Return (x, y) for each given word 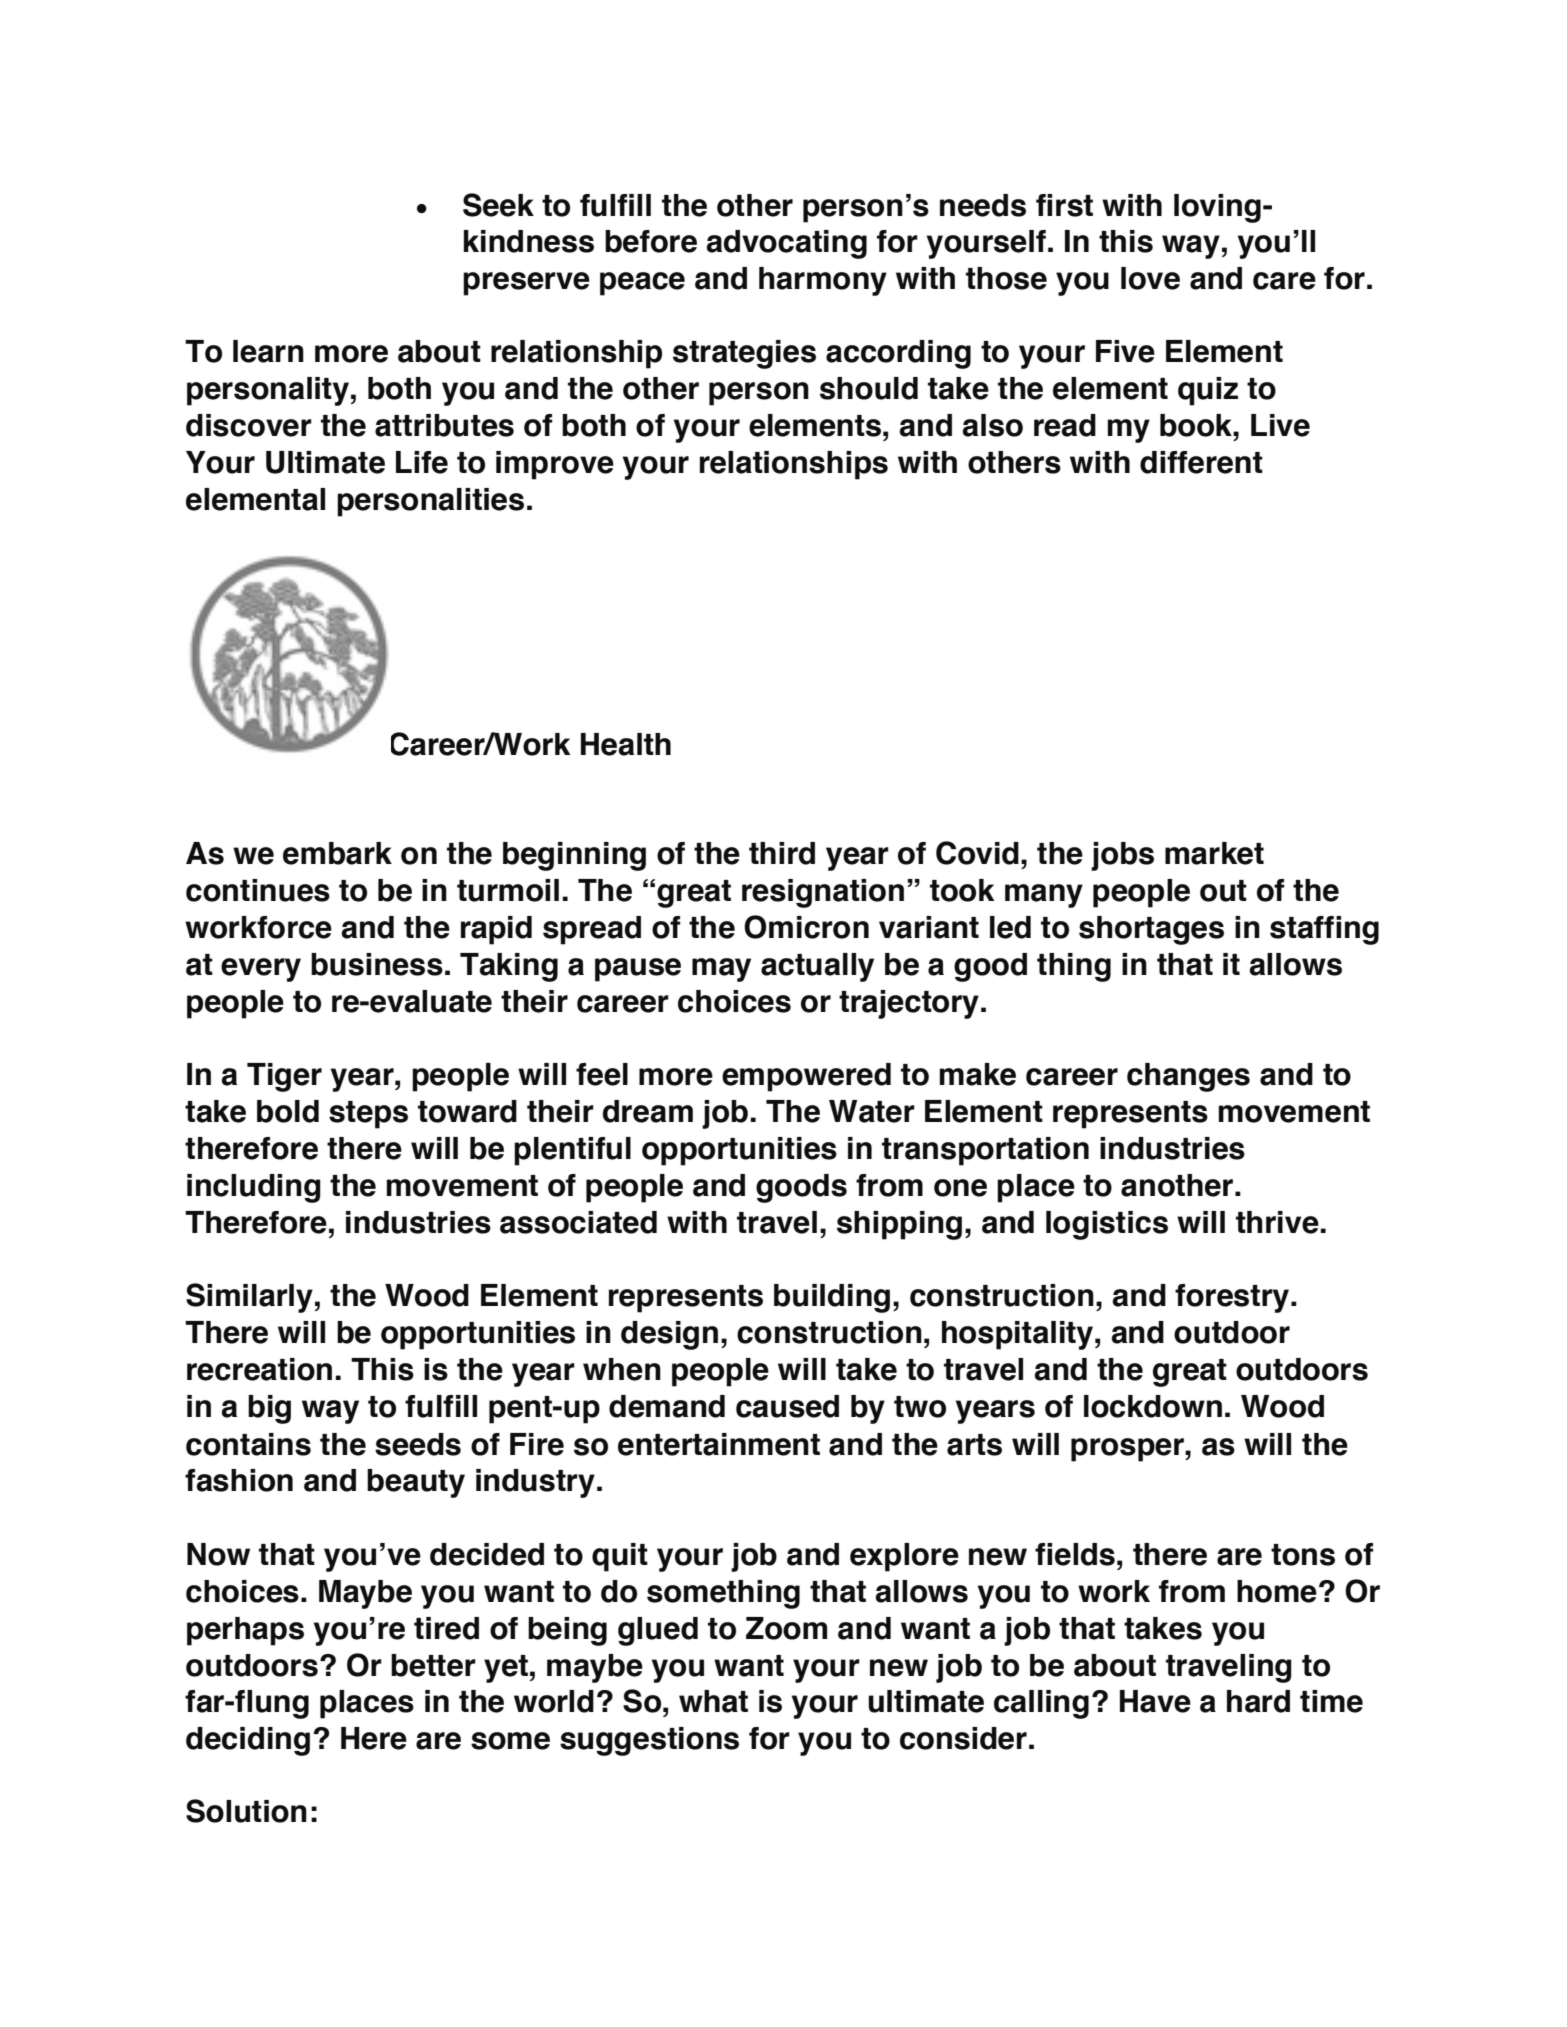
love (1150, 278)
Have (1155, 1701)
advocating (786, 244)
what (713, 1701)
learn (268, 351)
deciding (248, 1741)
